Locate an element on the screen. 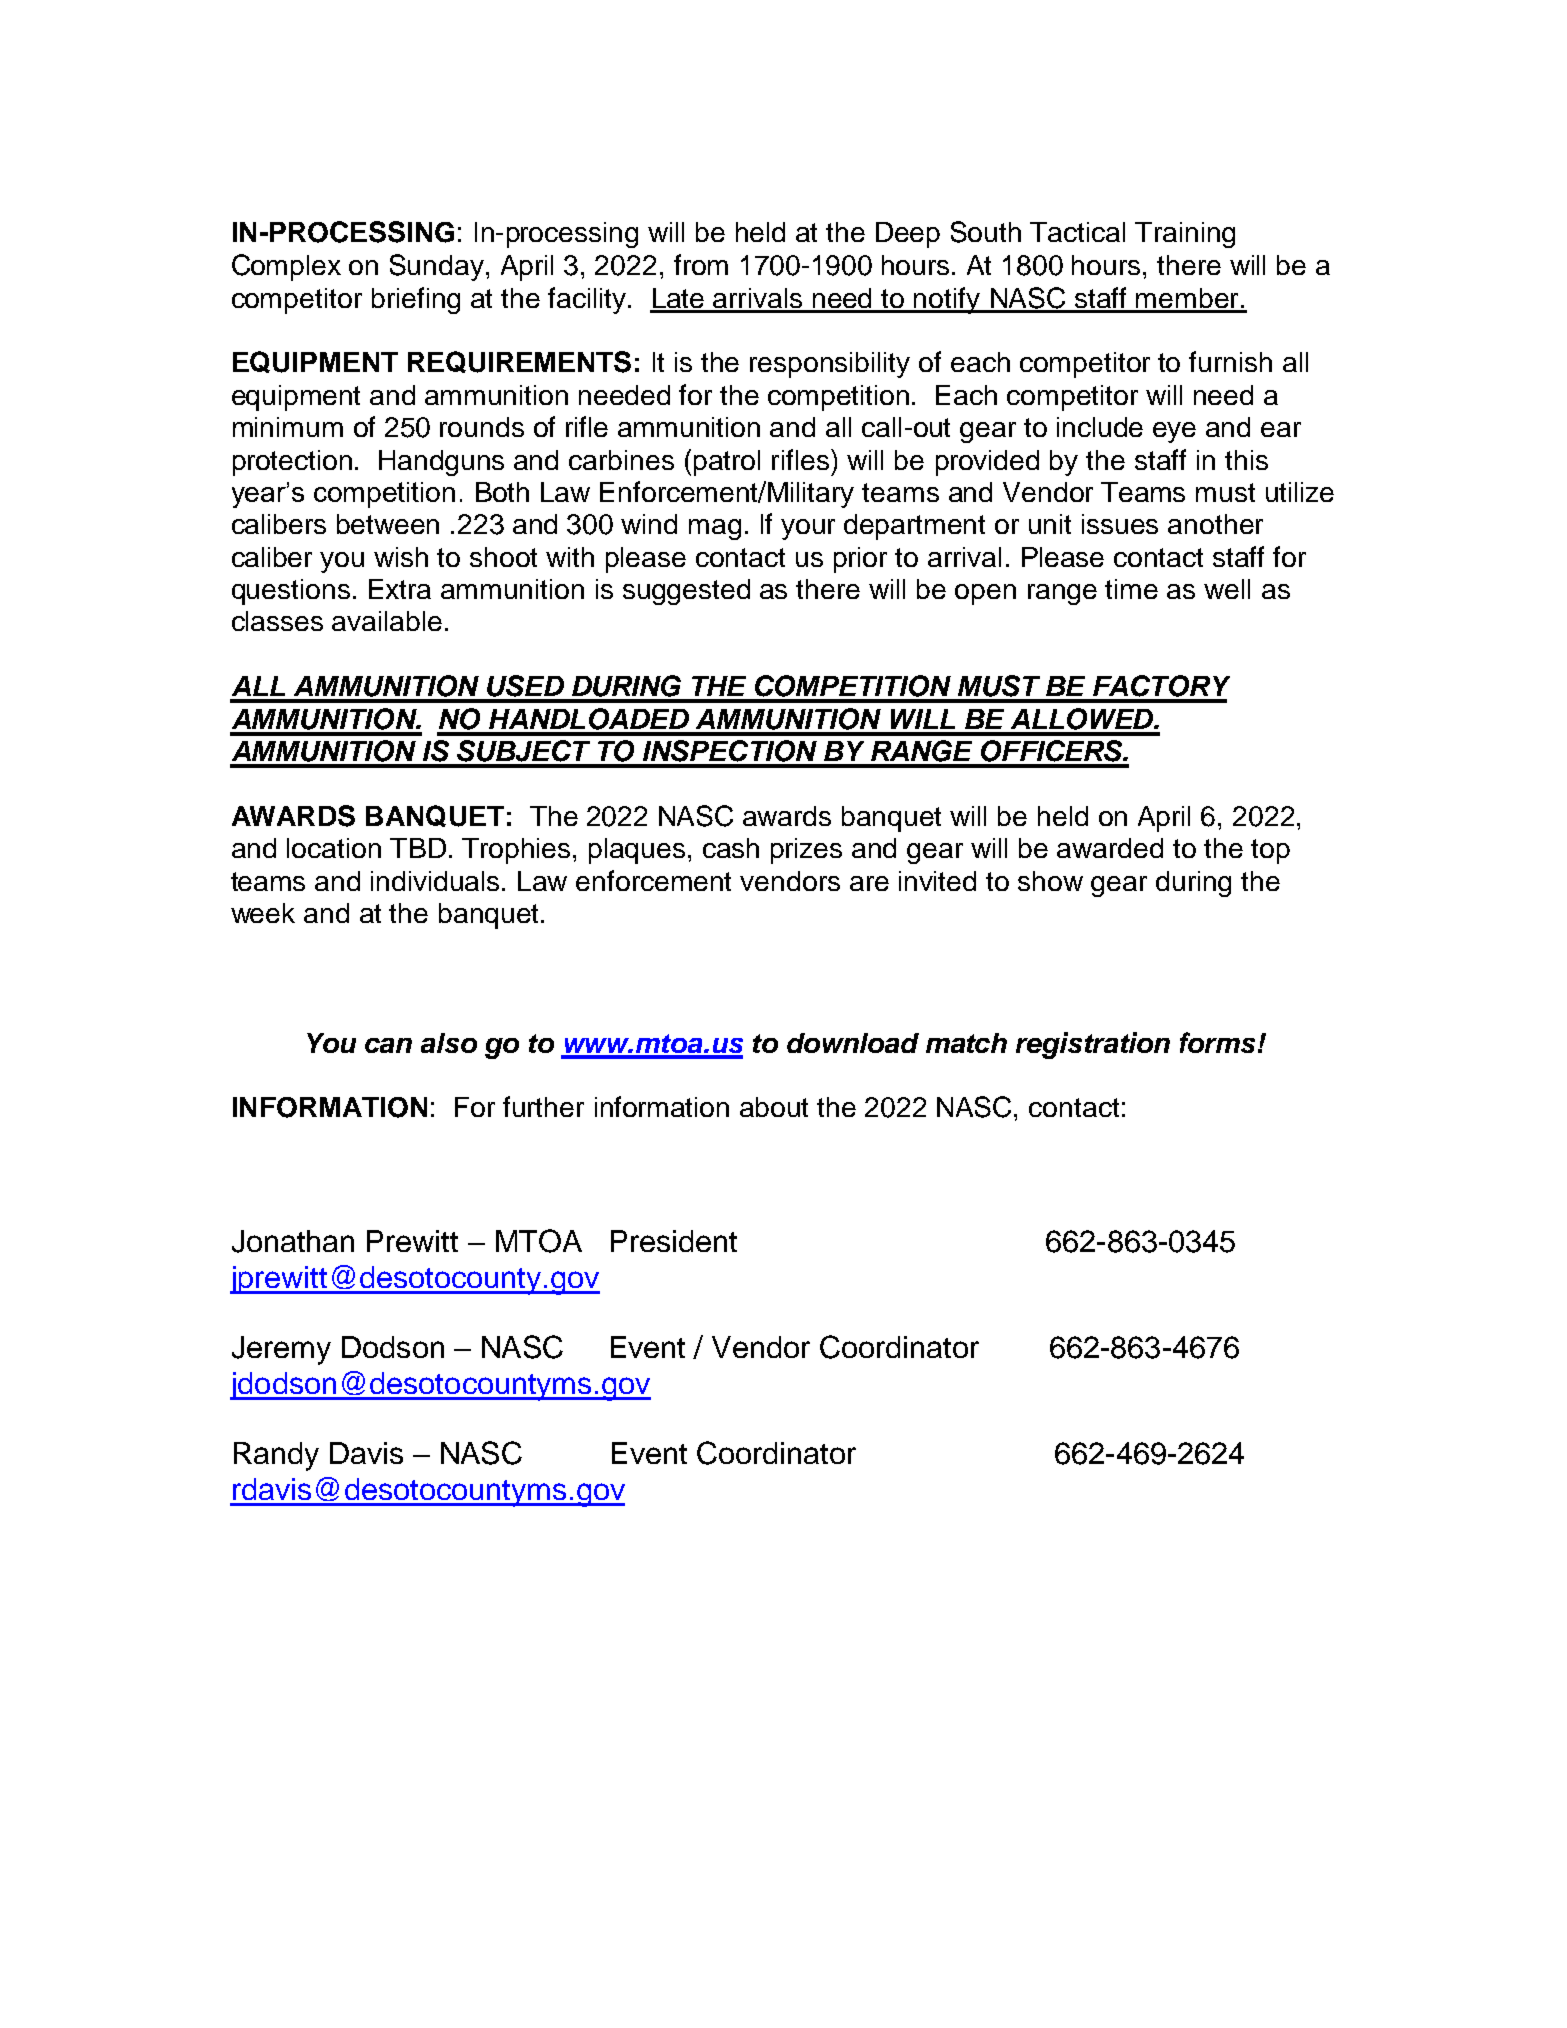 The image size is (1567, 2028). TBD is located at coordinates (418, 848).
